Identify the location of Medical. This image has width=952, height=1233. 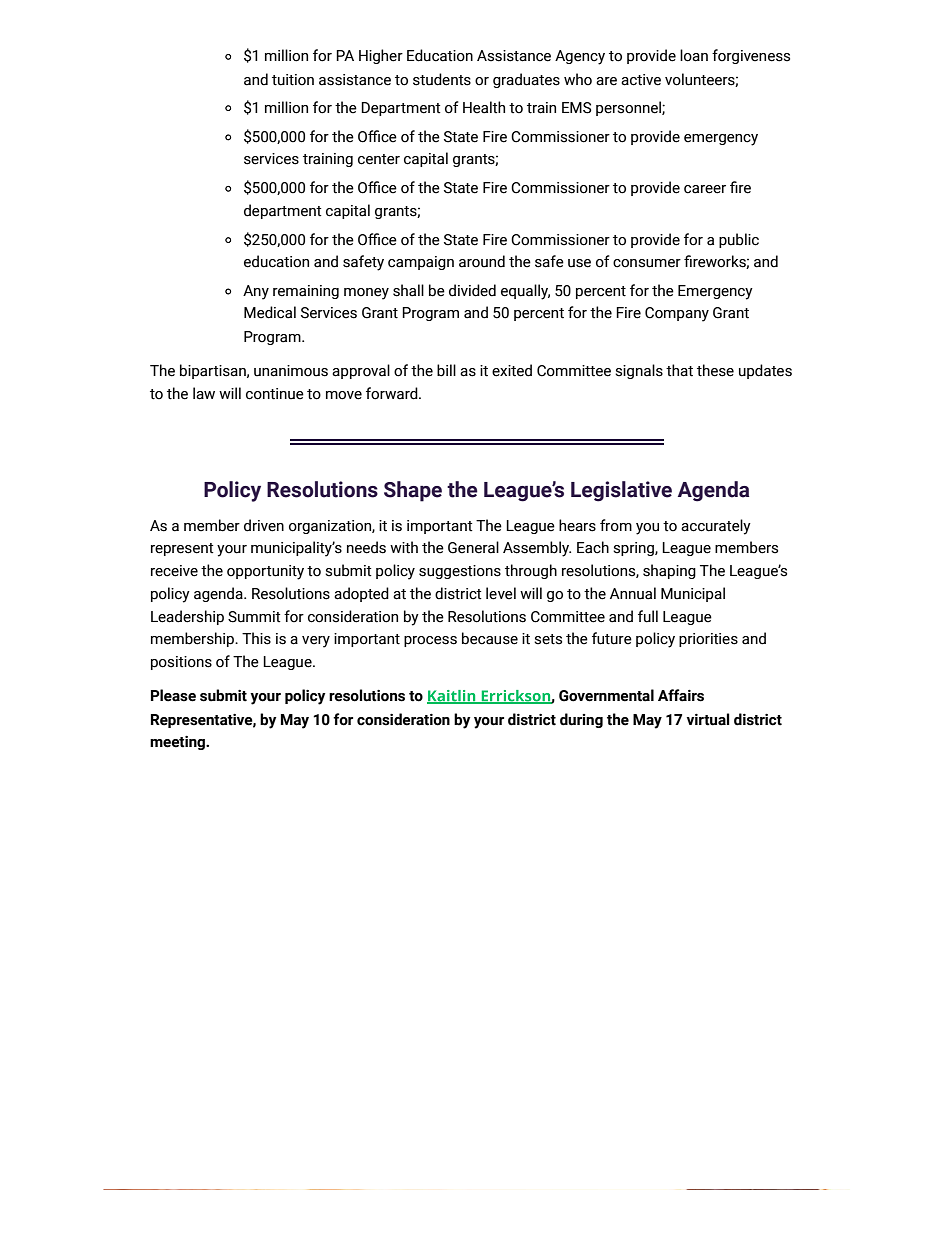
(270, 312).
